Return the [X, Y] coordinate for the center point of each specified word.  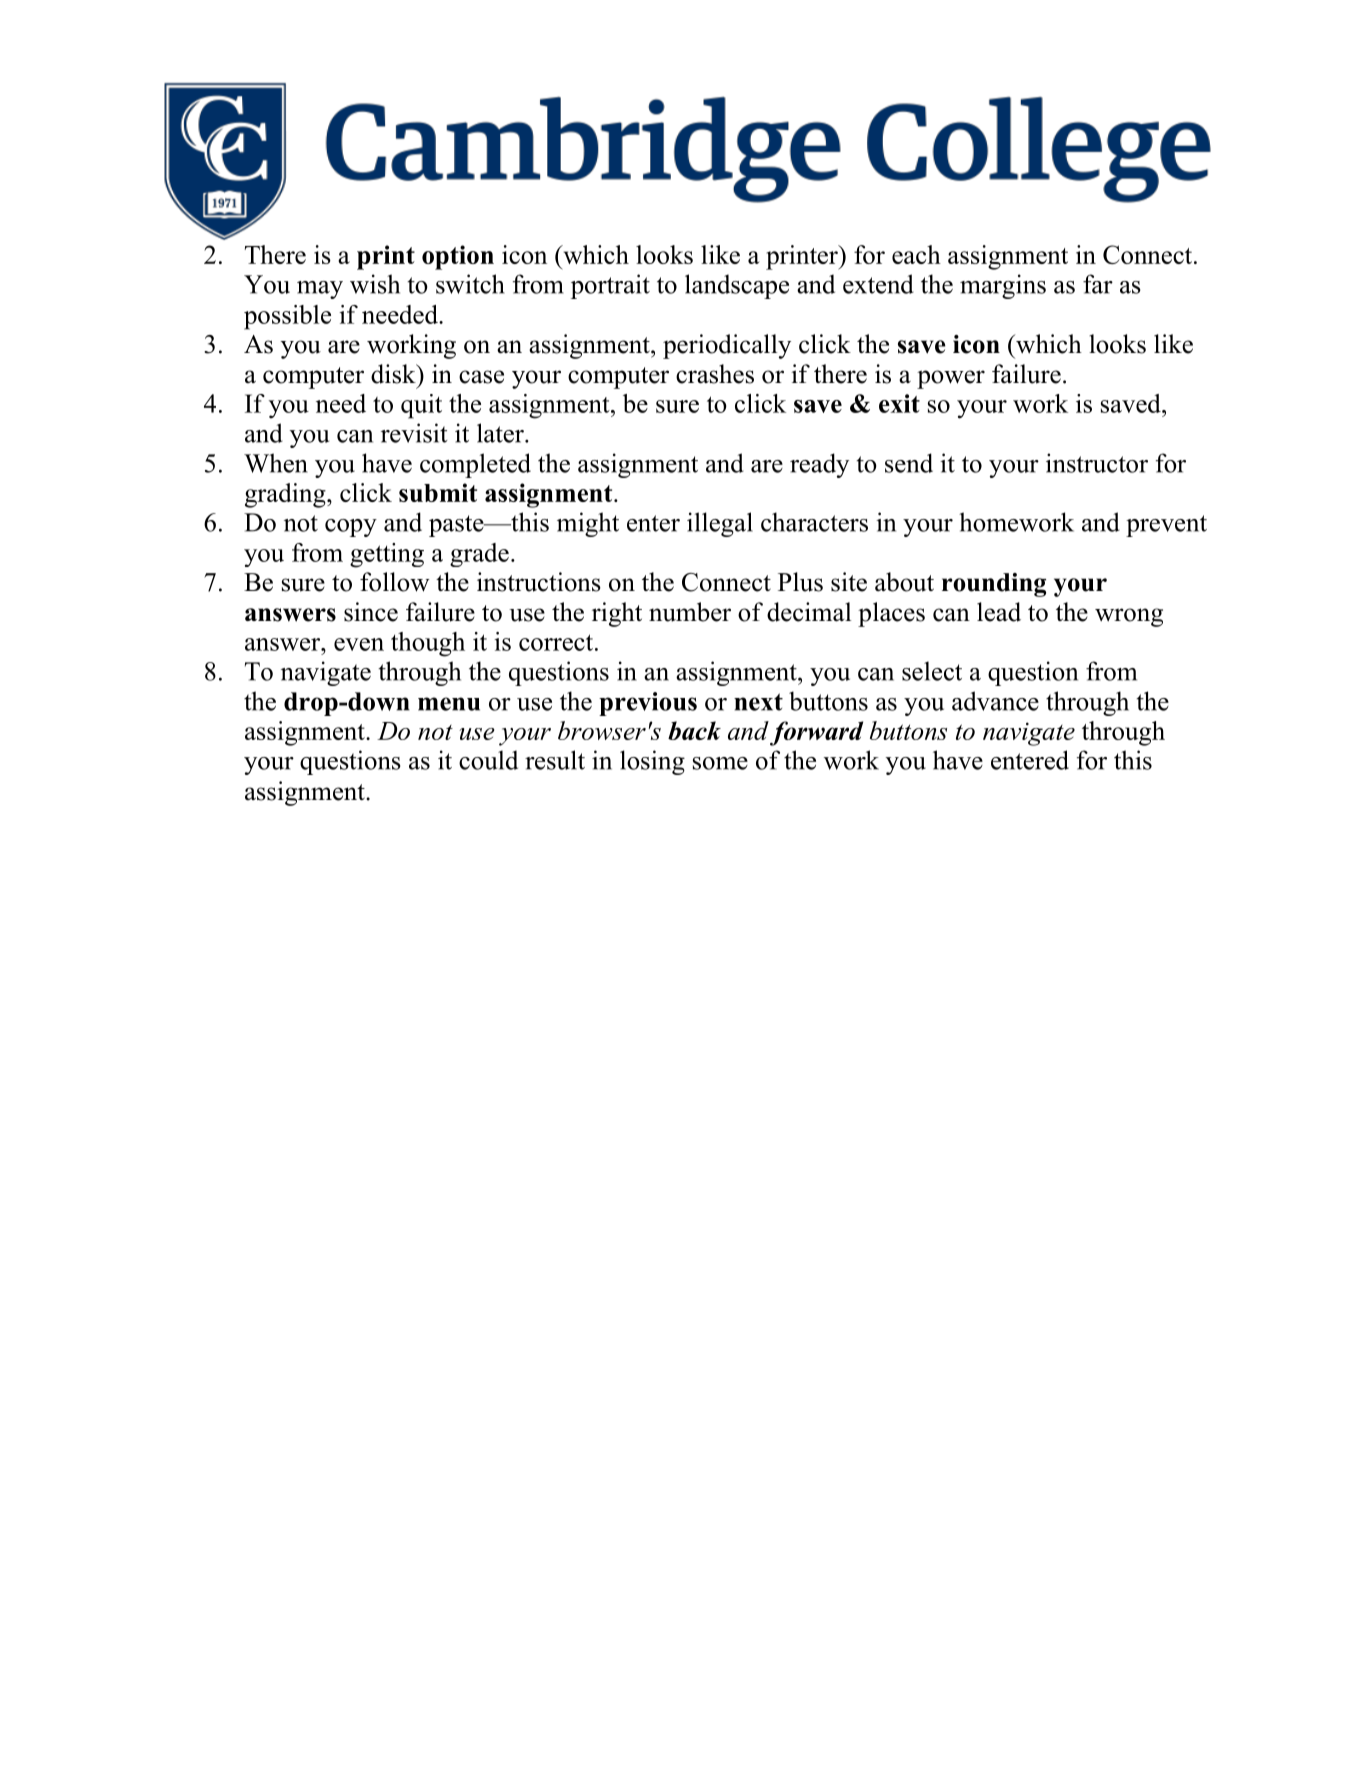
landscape [737, 286]
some [720, 763]
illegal [720, 524]
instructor [1097, 463]
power [951, 379]
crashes [715, 374]
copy [351, 528]
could [488, 760]
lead [999, 612]
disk [394, 374]
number [690, 612]
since [371, 612]
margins [1003, 286]
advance [995, 701]
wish [375, 284]
